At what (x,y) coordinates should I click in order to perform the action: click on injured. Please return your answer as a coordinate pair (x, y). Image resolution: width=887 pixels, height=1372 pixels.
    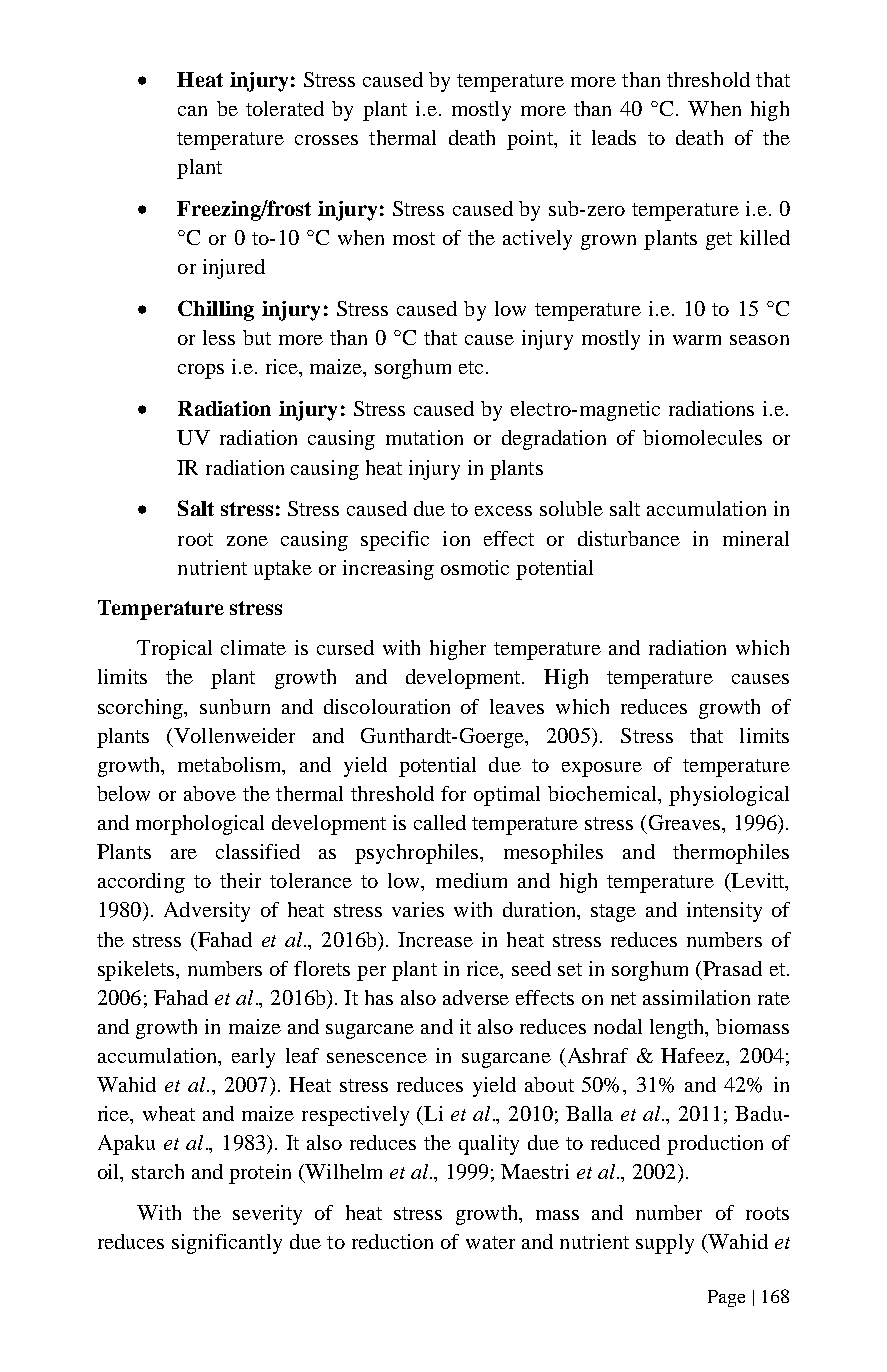
    Looking at the image, I should click on (234, 269).
